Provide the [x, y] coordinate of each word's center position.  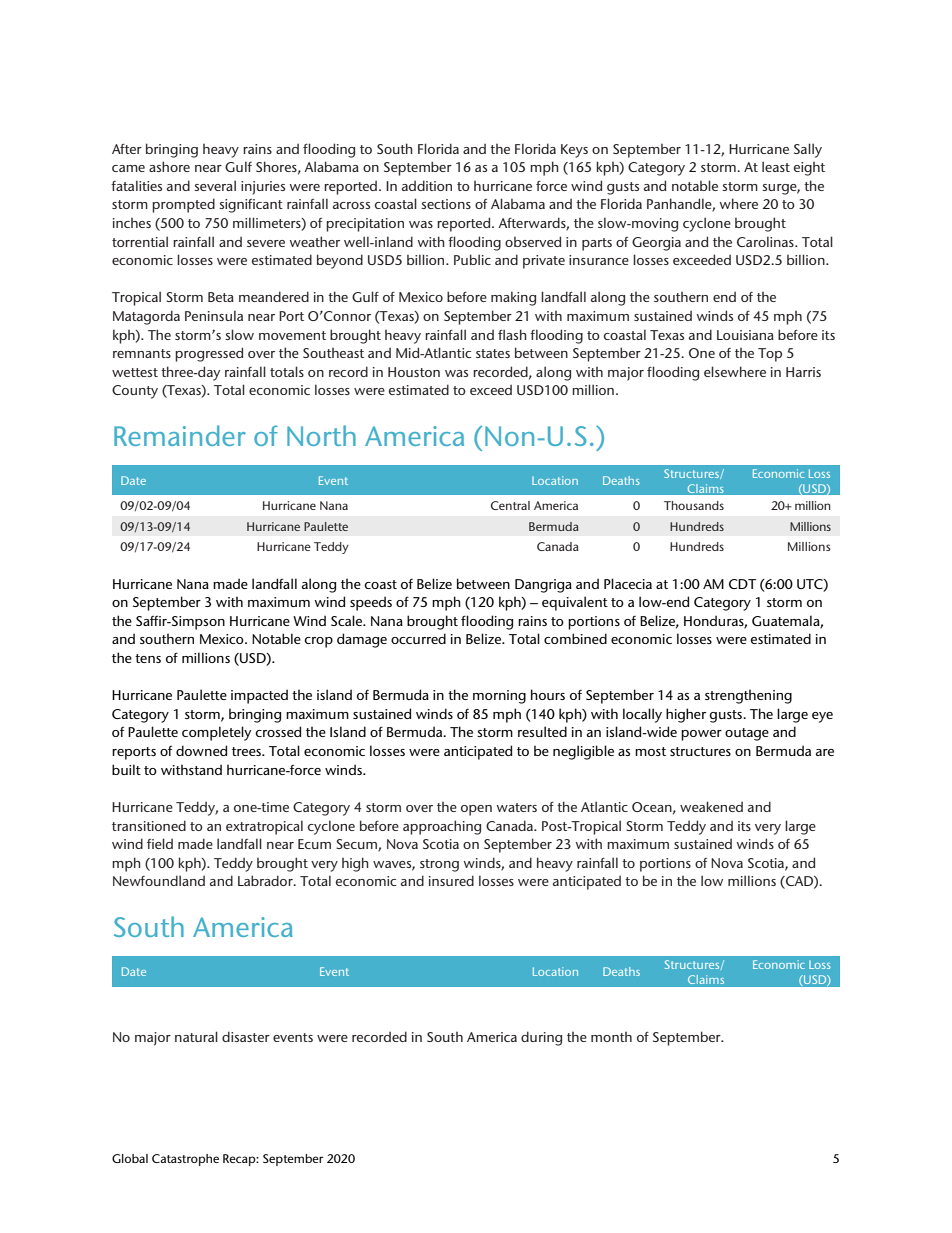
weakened [711, 806]
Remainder [180, 435]
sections [446, 204]
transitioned [149, 825]
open [476, 810]
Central [510, 505]
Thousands [694, 505]
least [776, 166]
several [215, 185]
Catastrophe [185, 1160]
